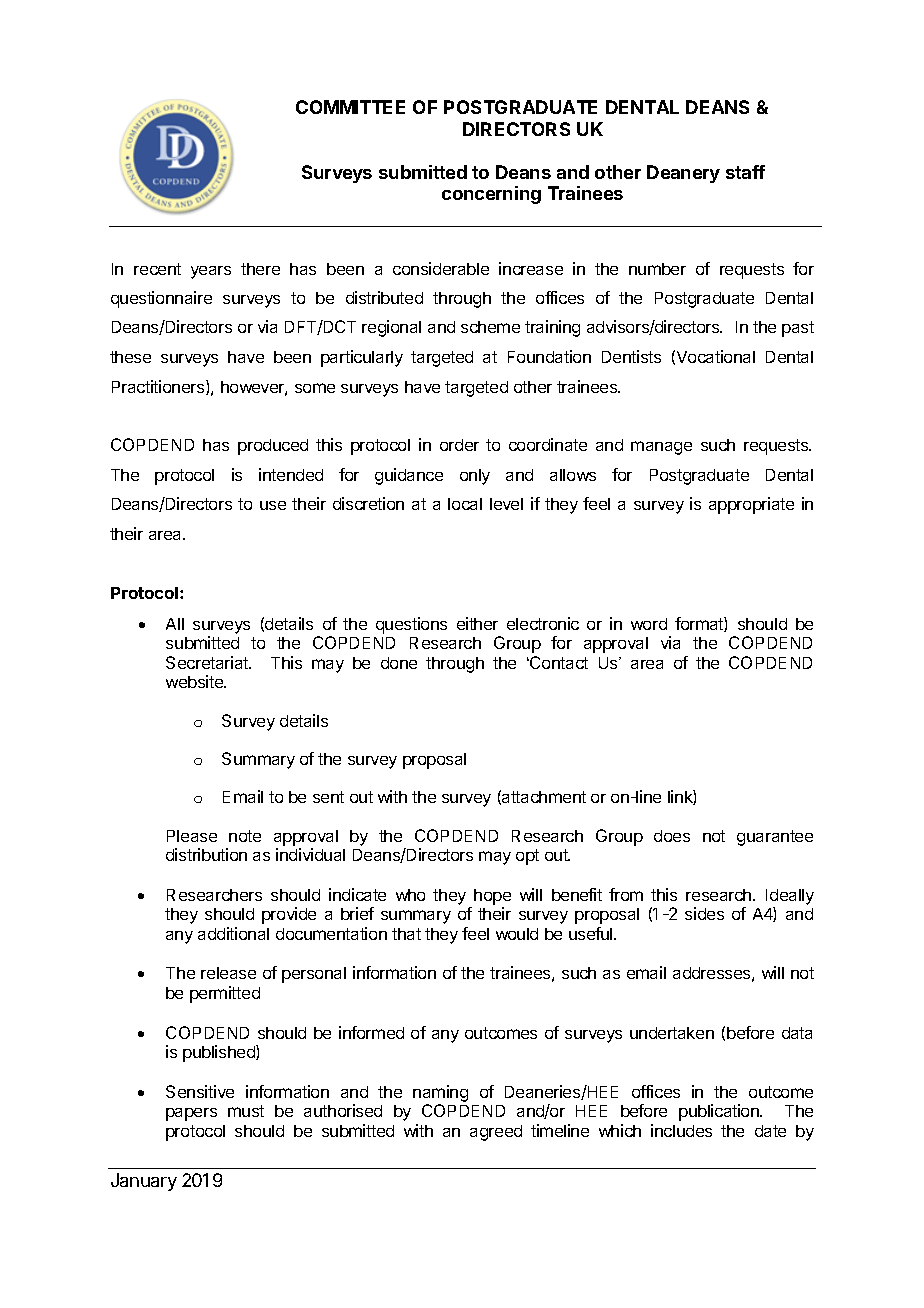 This screenshot has height=1308, width=924. I want to click on hope, so click(492, 897).
